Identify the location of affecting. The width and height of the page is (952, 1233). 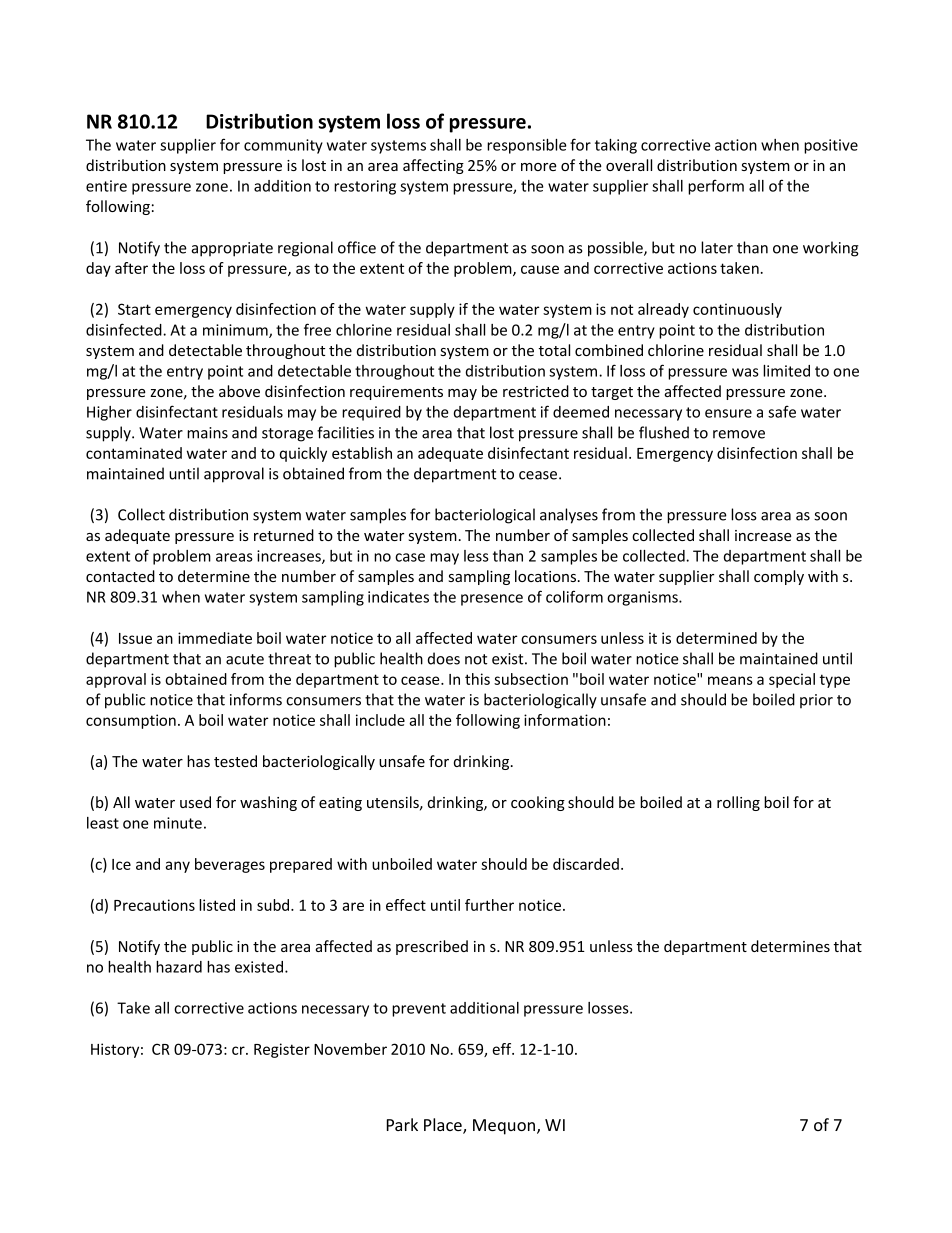
(433, 166).
